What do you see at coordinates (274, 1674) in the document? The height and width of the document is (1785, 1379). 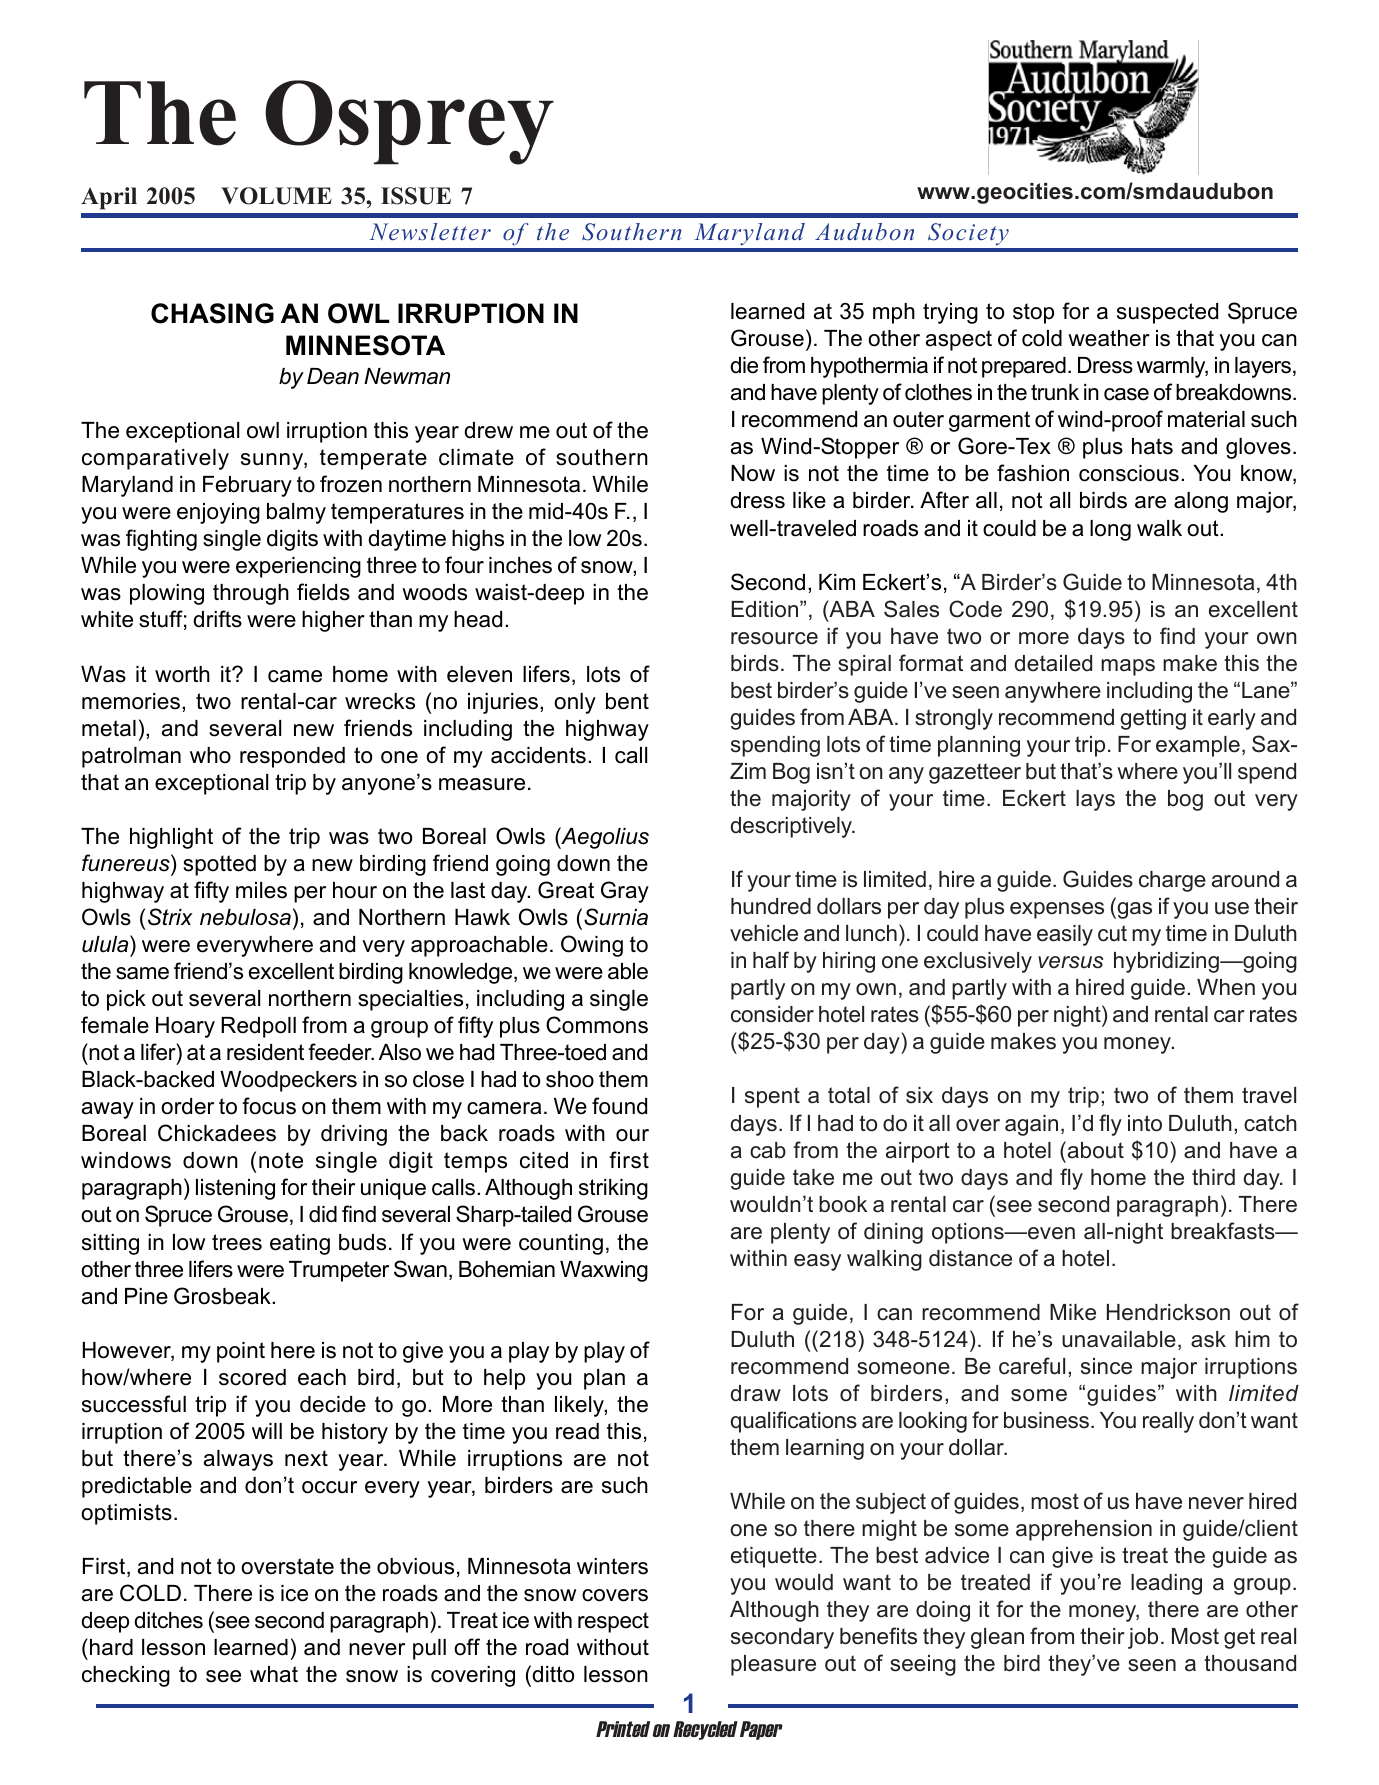 I see `what` at bounding box center [274, 1674].
